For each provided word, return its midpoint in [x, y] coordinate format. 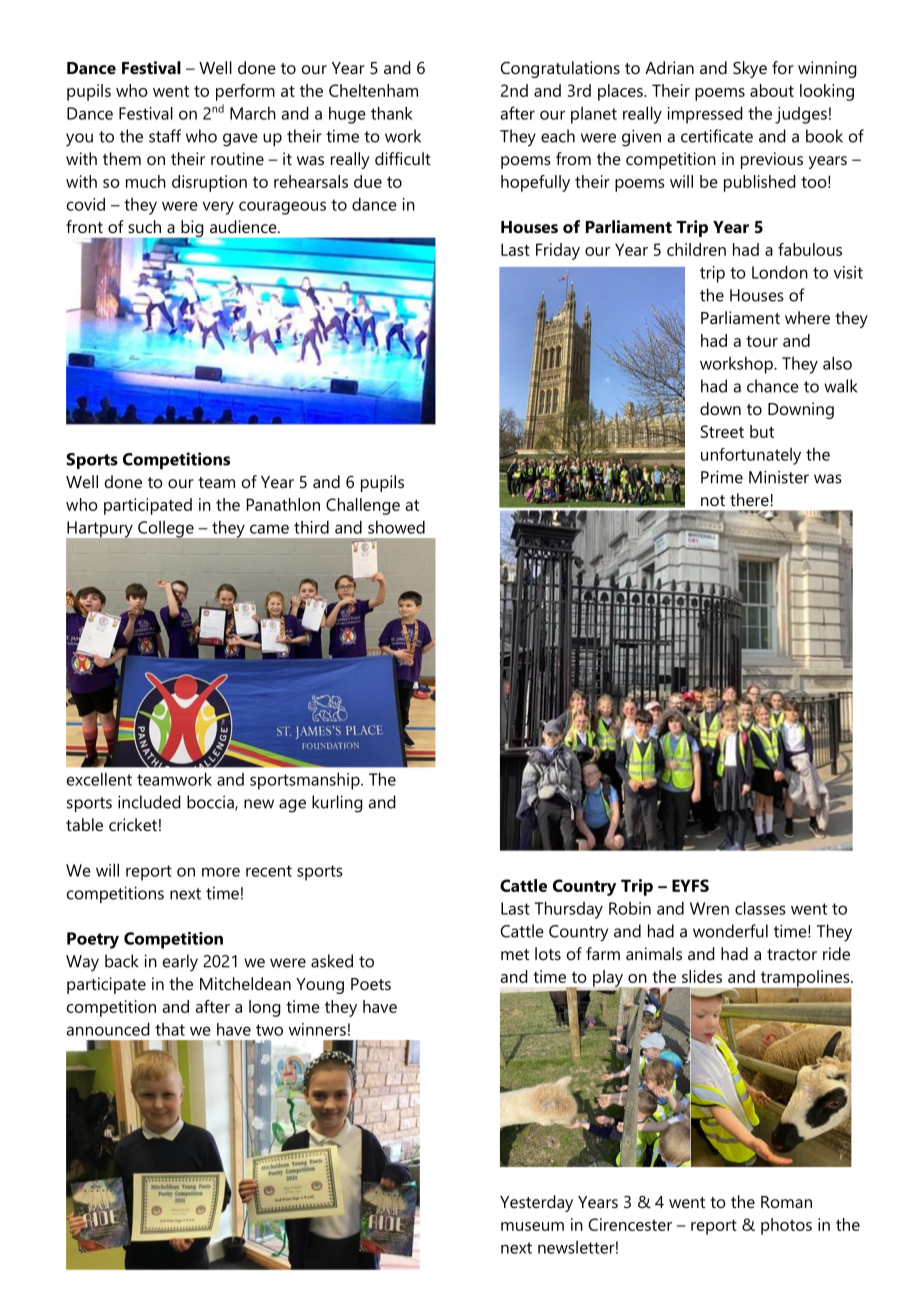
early [180, 963]
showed [396, 527]
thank [392, 113]
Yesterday [536, 1203]
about [772, 90]
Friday [558, 251]
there [749, 499]
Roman [786, 1202]
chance [773, 386]
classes [760, 908]
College [167, 530]
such [144, 226]
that [170, 1029]
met [515, 954]
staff [165, 136]
